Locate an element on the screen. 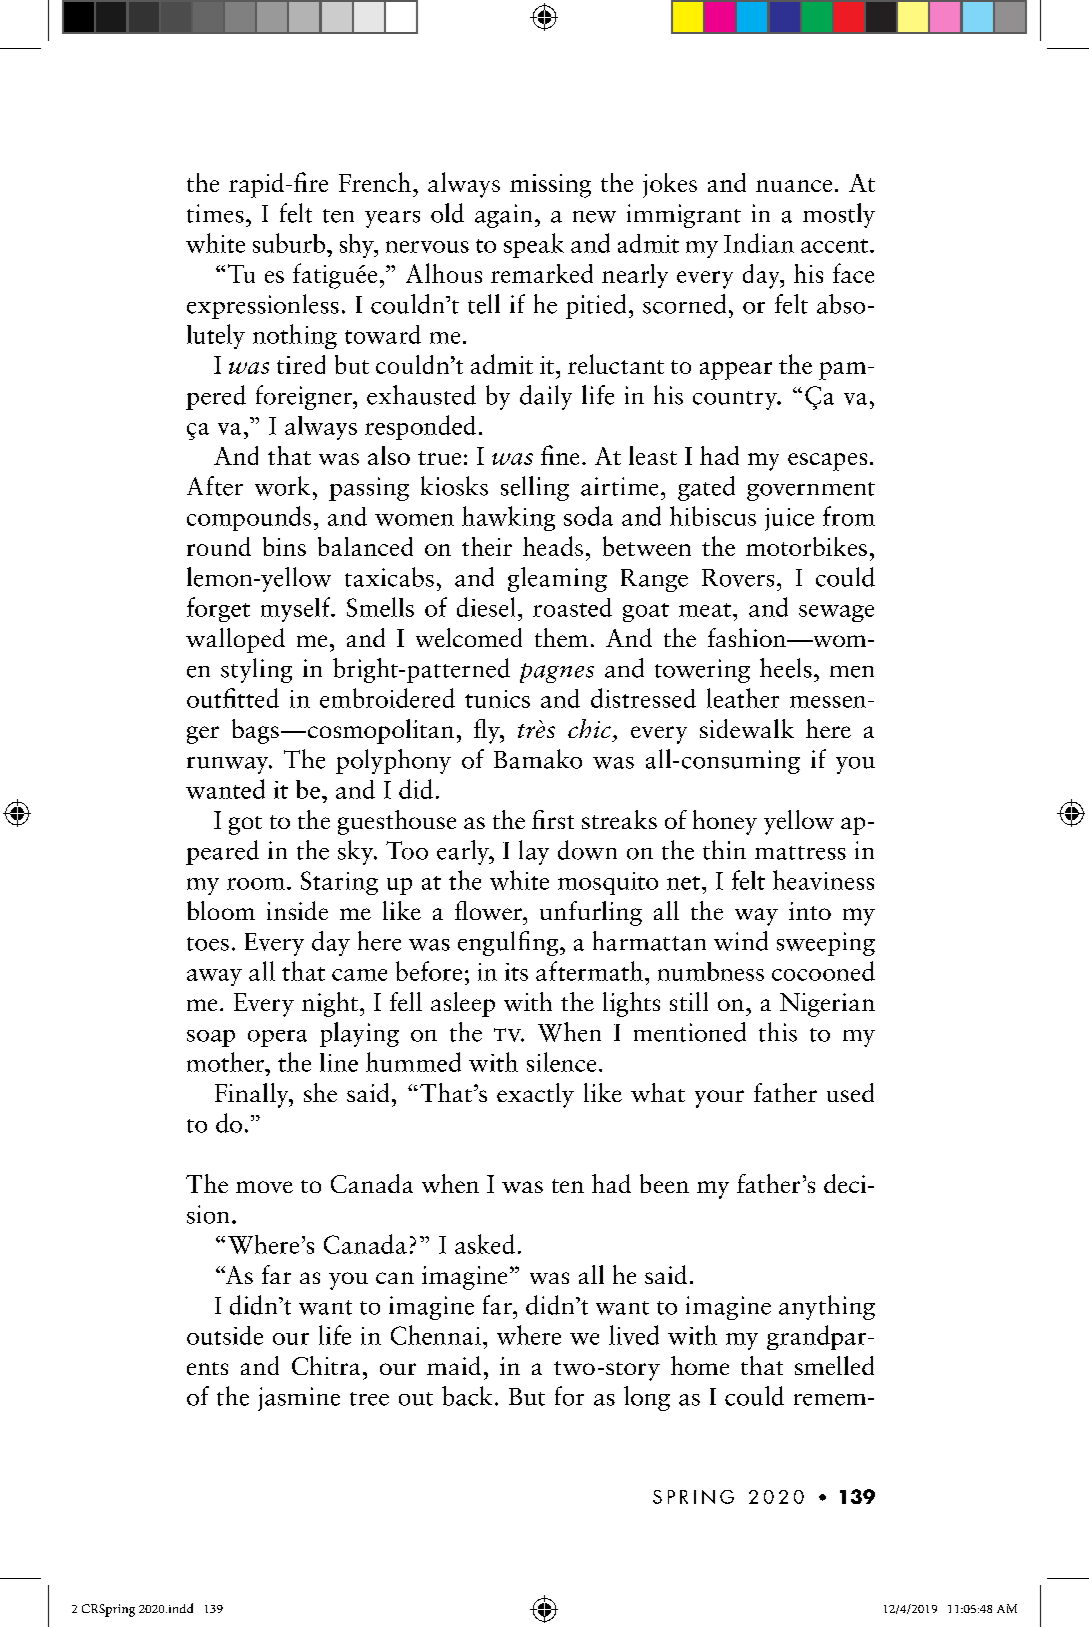  its is located at coordinates (516, 972).
